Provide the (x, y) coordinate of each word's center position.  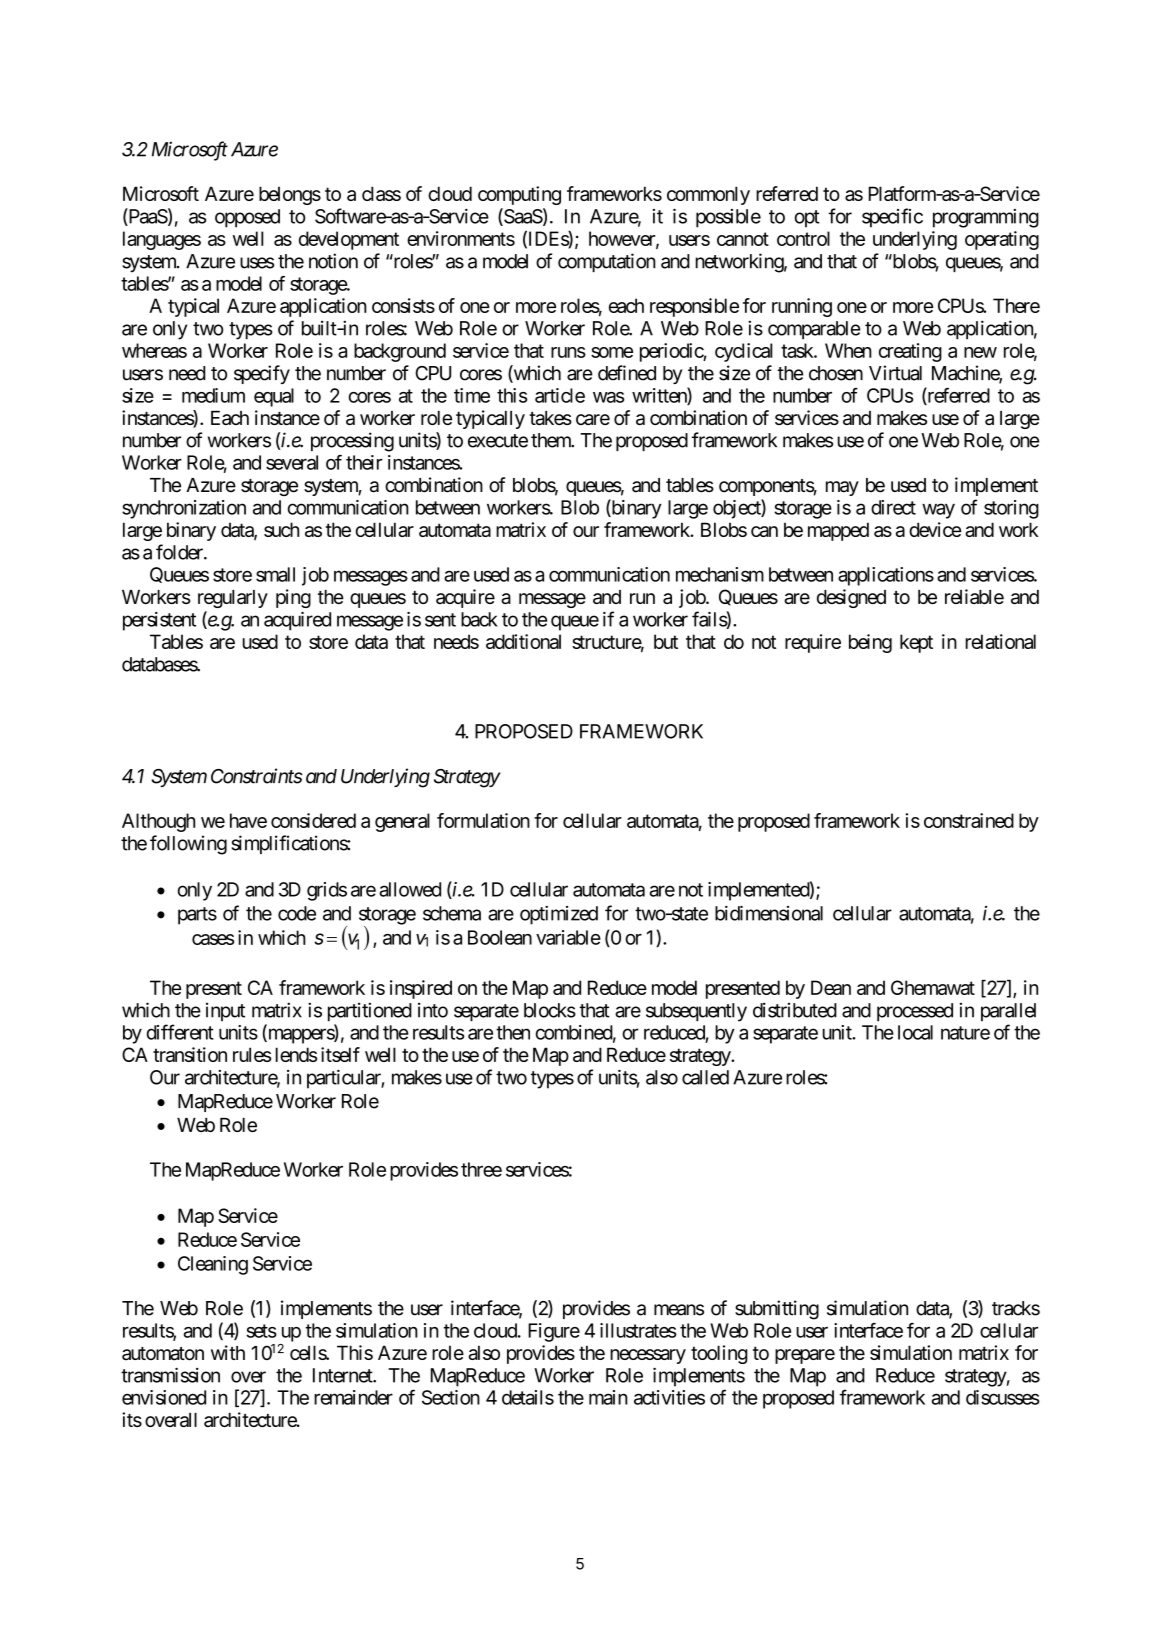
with (228, 1352)
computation (607, 262)
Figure (554, 1332)
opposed (247, 218)
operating (1002, 240)
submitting (777, 1310)
